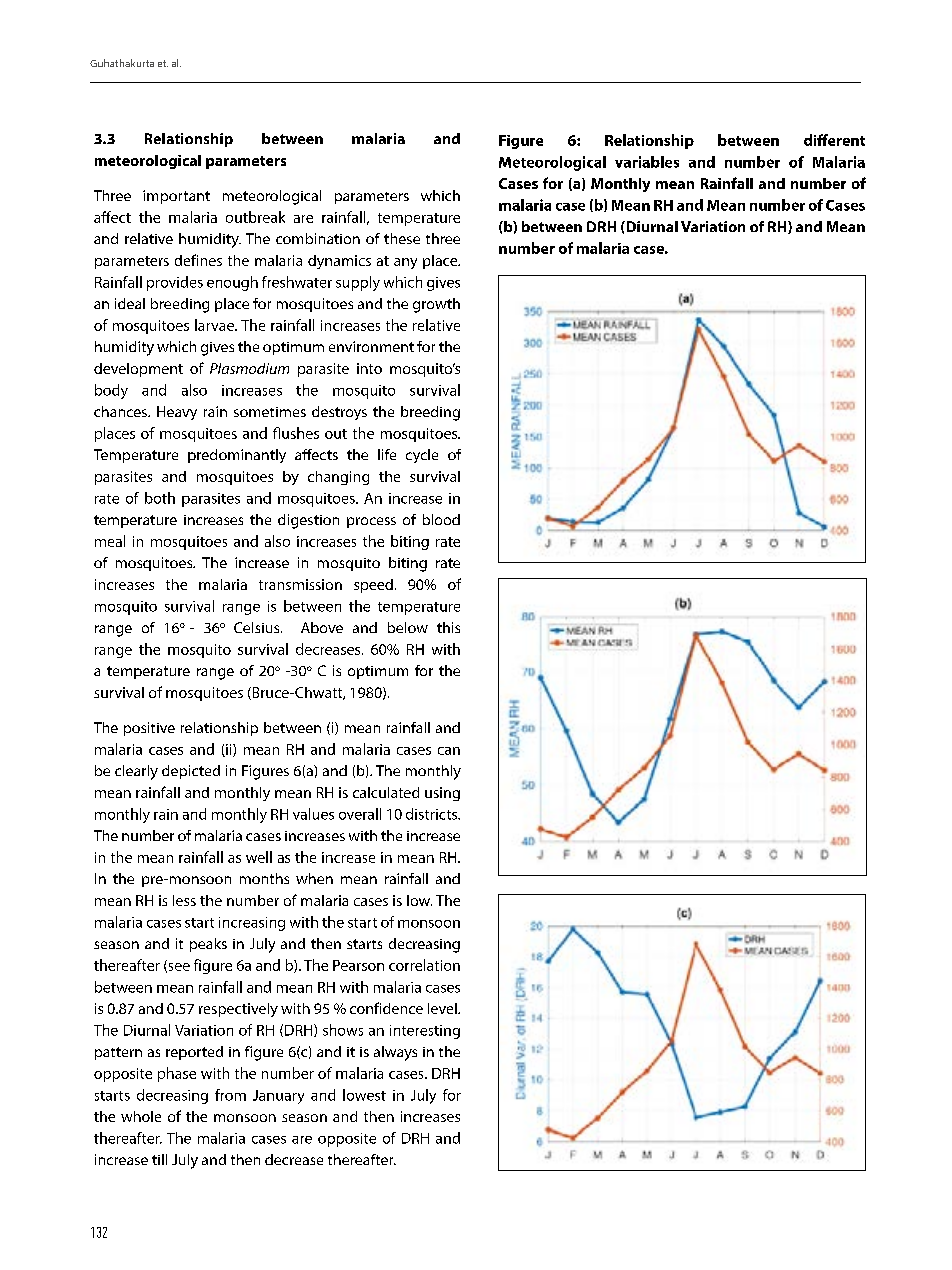 Image resolution: width=952 pixels, height=1270 pixels. Describe the element at coordinates (402, 238) in the image. I see `these` at that location.
